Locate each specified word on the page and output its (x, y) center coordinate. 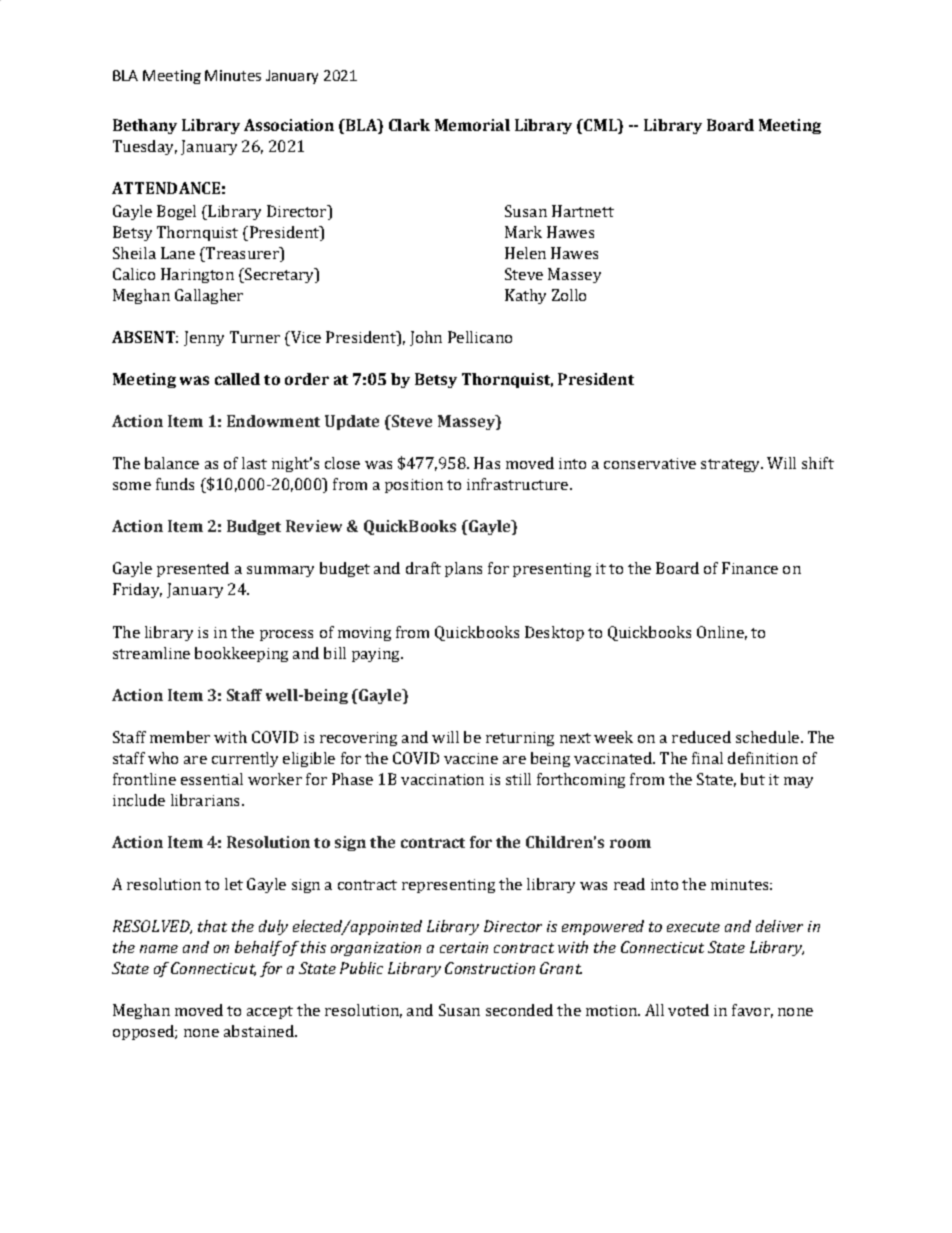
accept (270, 1012)
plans (463, 569)
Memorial (472, 125)
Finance (750, 568)
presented (193, 569)
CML (600, 125)
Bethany (145, 126)
